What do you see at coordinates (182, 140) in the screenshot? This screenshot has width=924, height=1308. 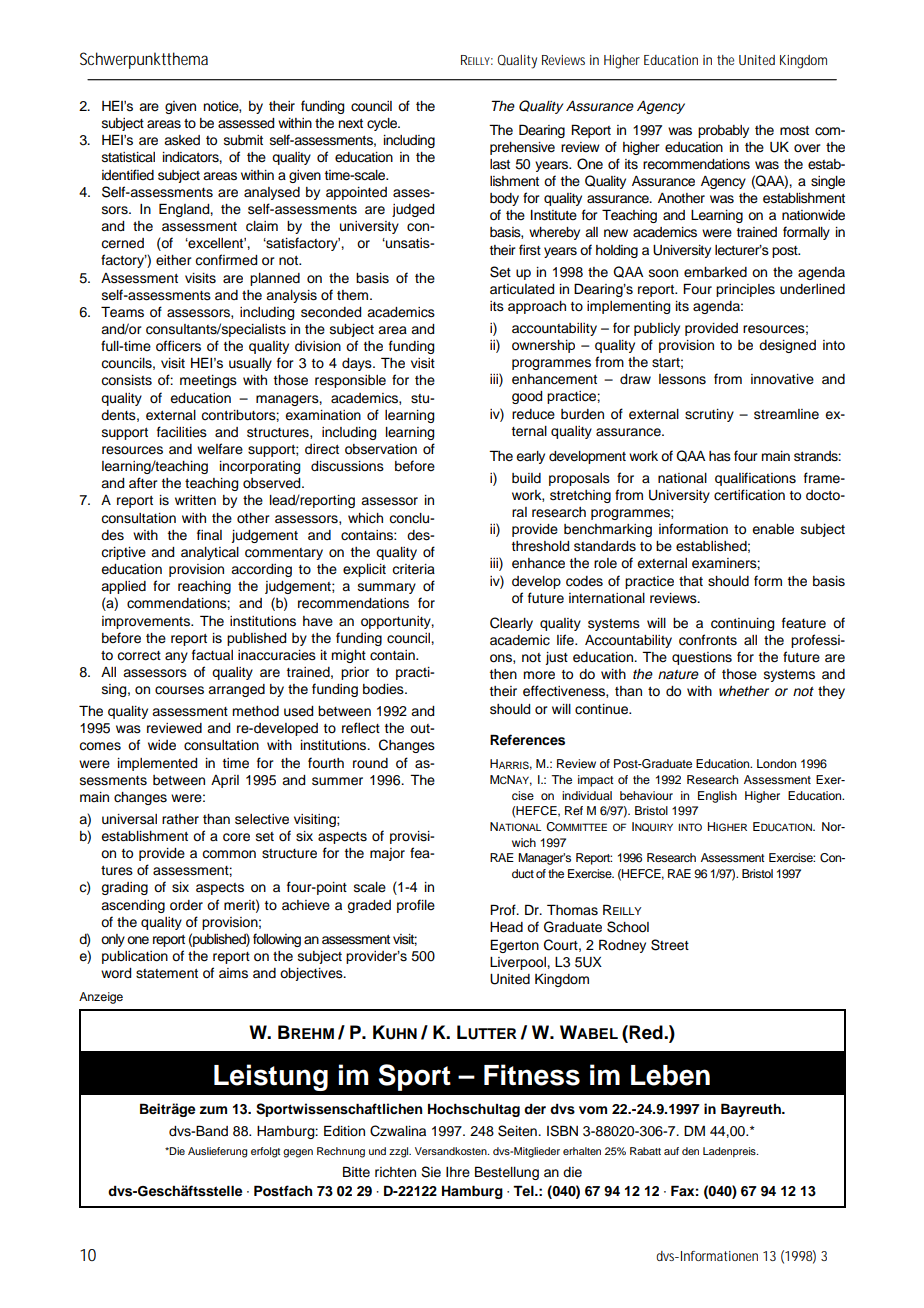 I see `asked` at bounding box center [182, 140].
